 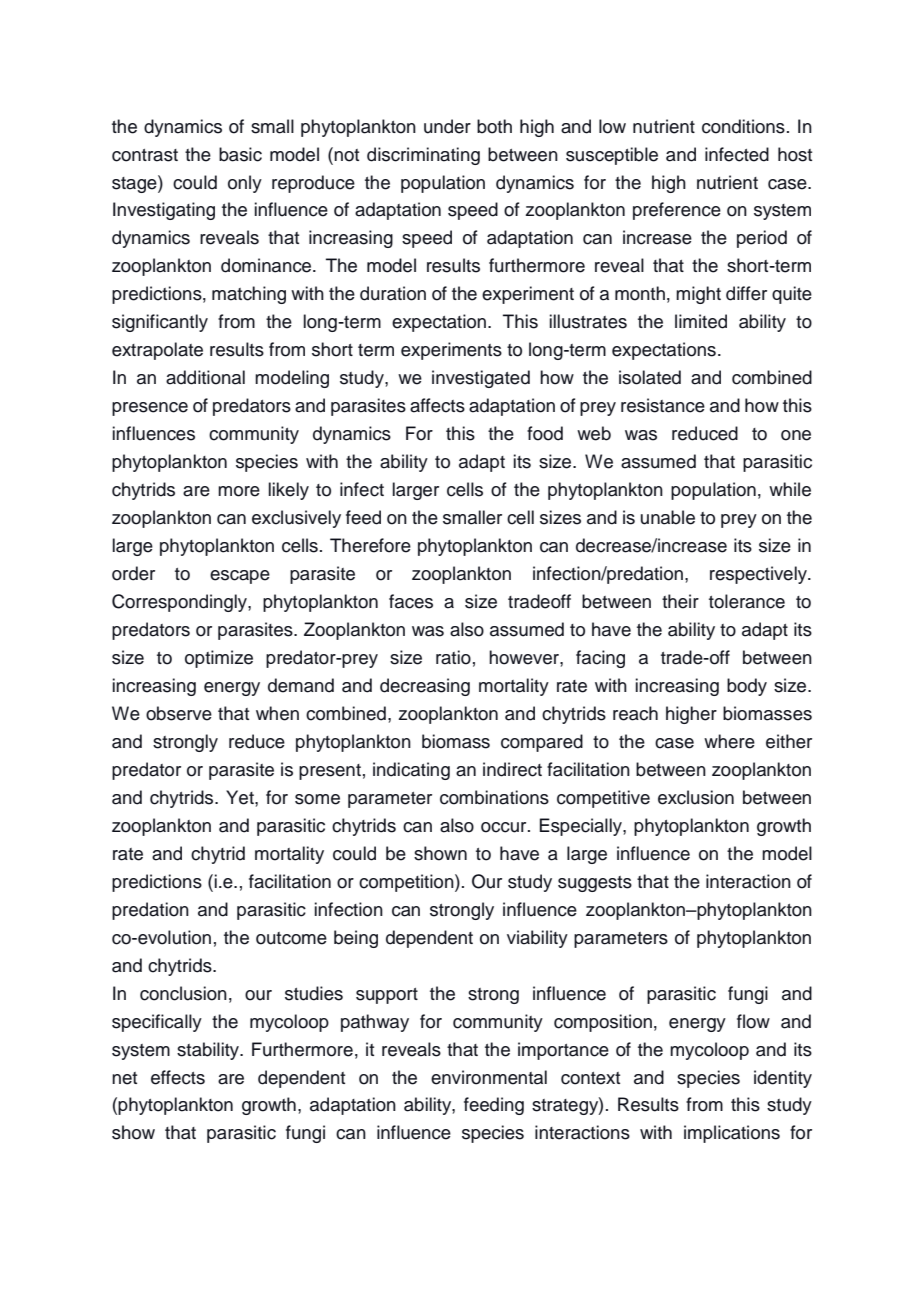 I want to click on discriminating, so click(x=423, y=156).
